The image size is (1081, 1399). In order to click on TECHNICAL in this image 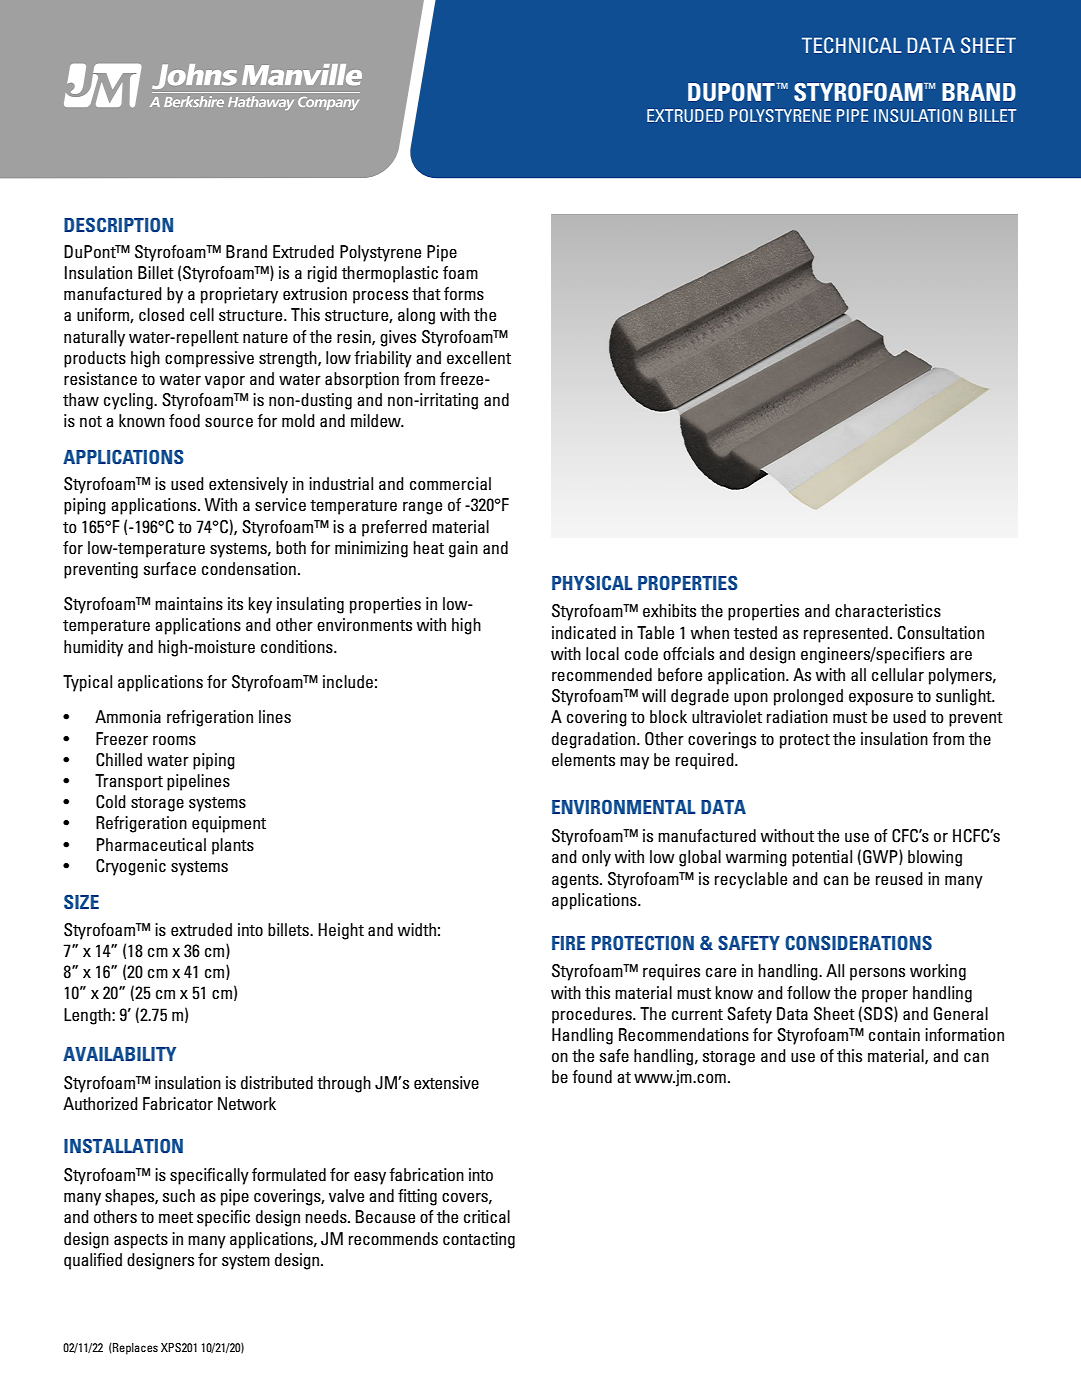, I will do `click(852, 45)`.
